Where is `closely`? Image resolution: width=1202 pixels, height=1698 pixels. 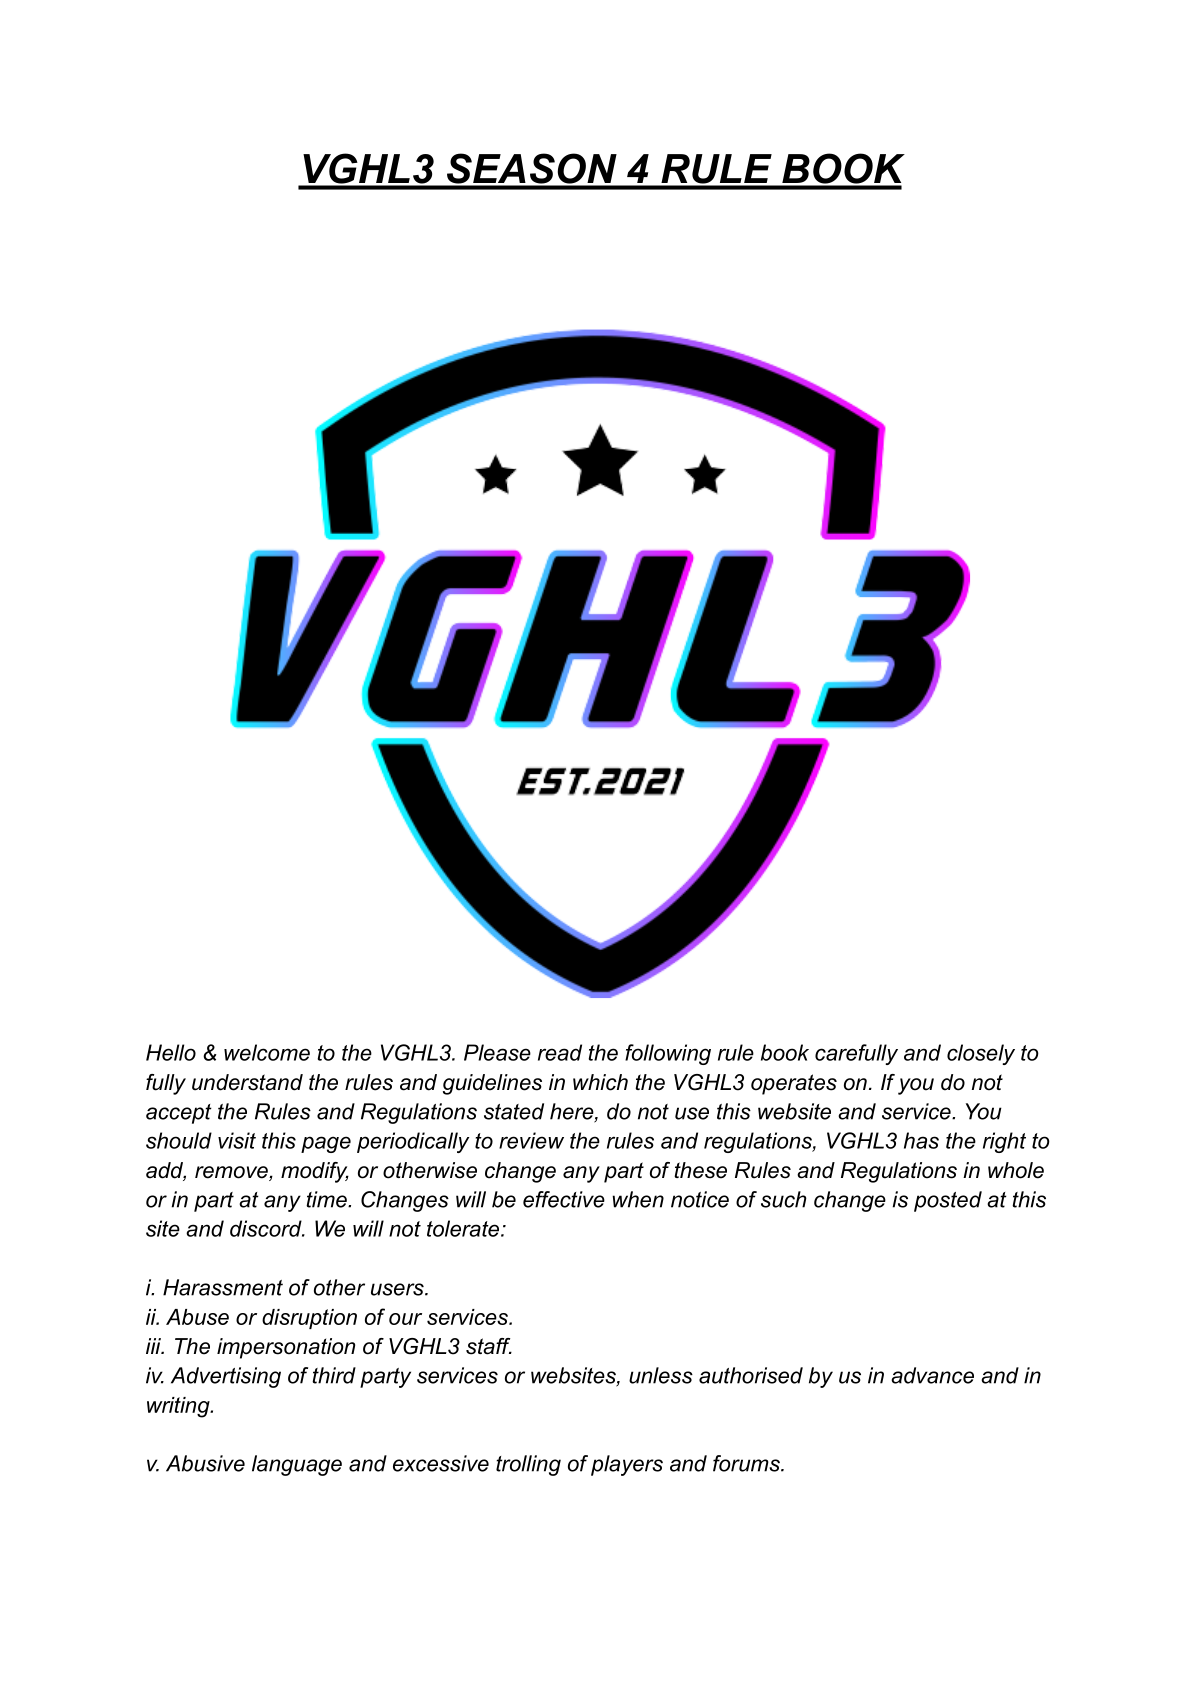
closely is located at coordinates (981, 1054).
